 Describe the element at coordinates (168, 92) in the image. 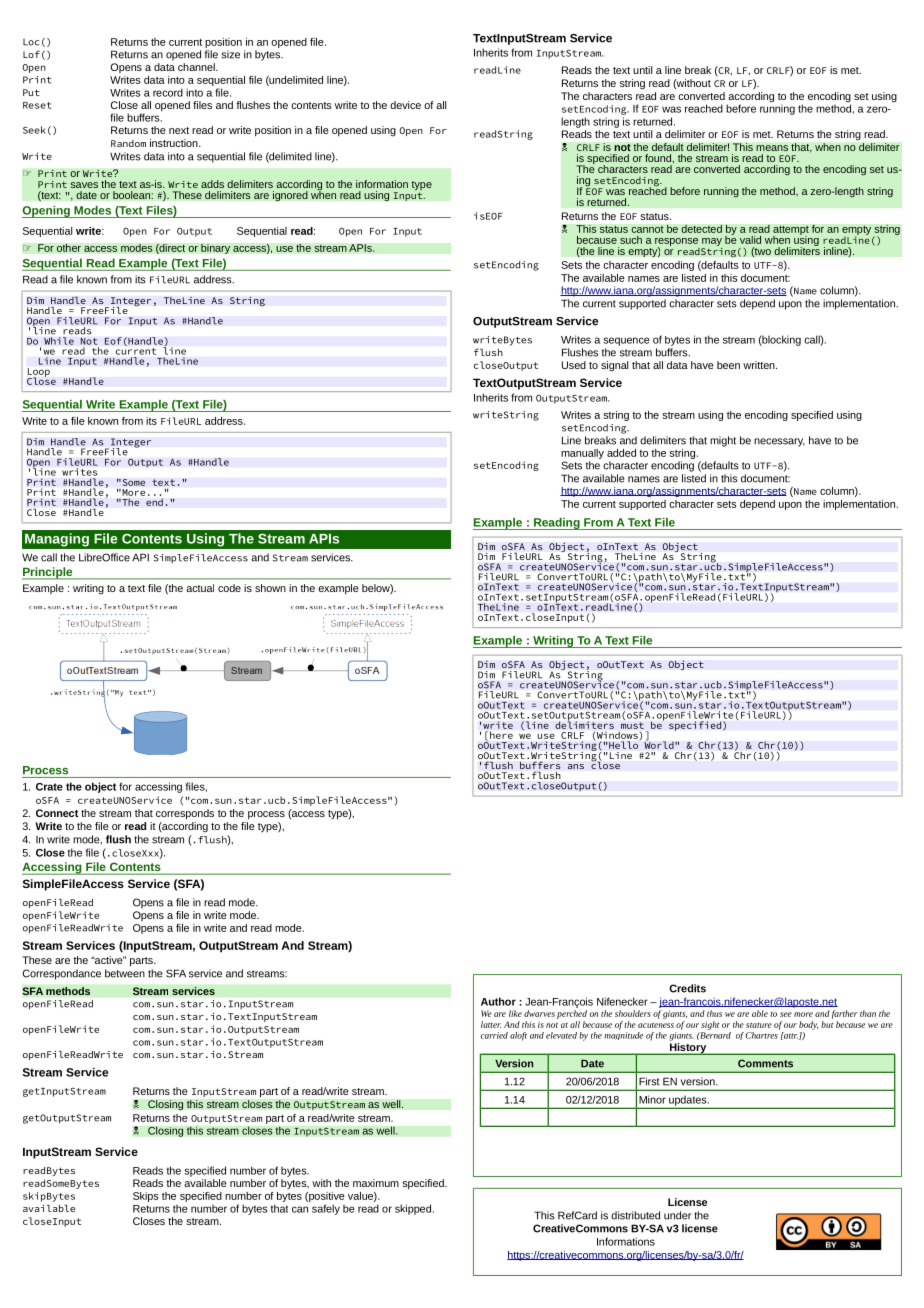

I see `record` at that location.
